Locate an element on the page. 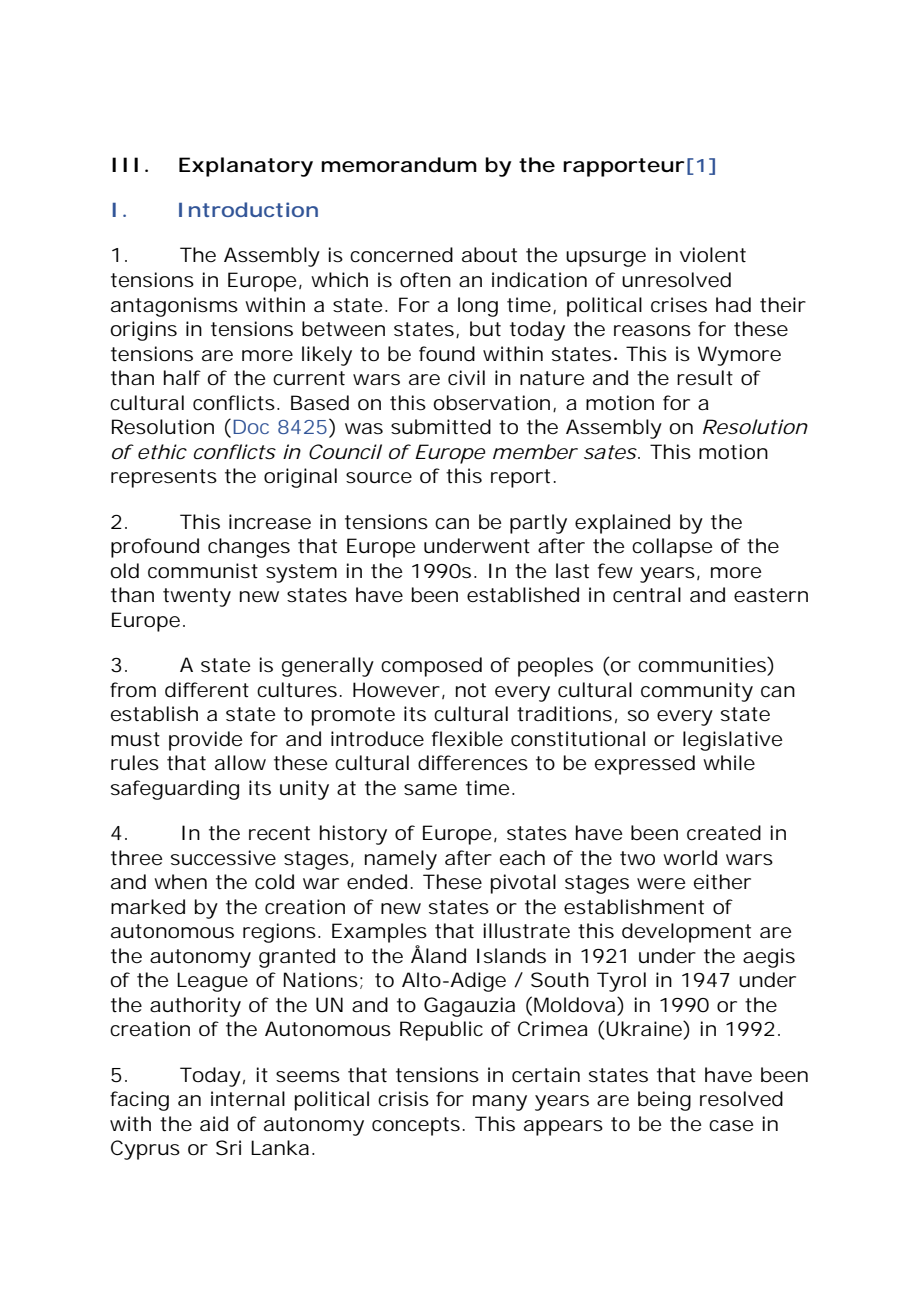 The height and width of the image is (1308, 924). Introduction is located at coordinates (248, 209).
